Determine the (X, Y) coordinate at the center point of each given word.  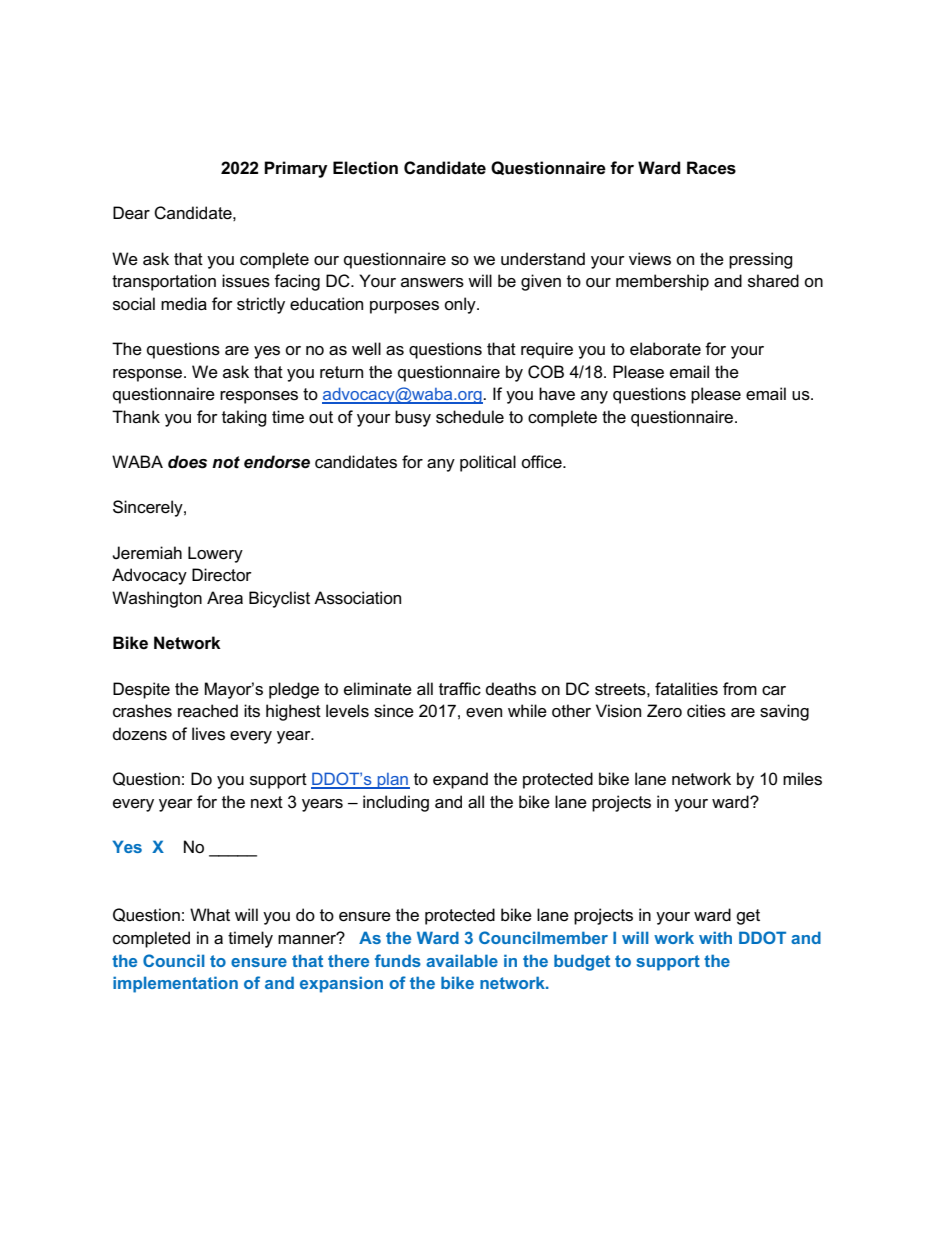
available (462, 960)
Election (365, 168)
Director (222, 575)
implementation (175, 984)
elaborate (665, 349)
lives (208, 734)
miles (802, 779)
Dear (131, 213)
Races (711, 168)
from (740, 688)
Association (357, 598)
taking (244, 418)
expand (460, 780)
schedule (470, 417)
